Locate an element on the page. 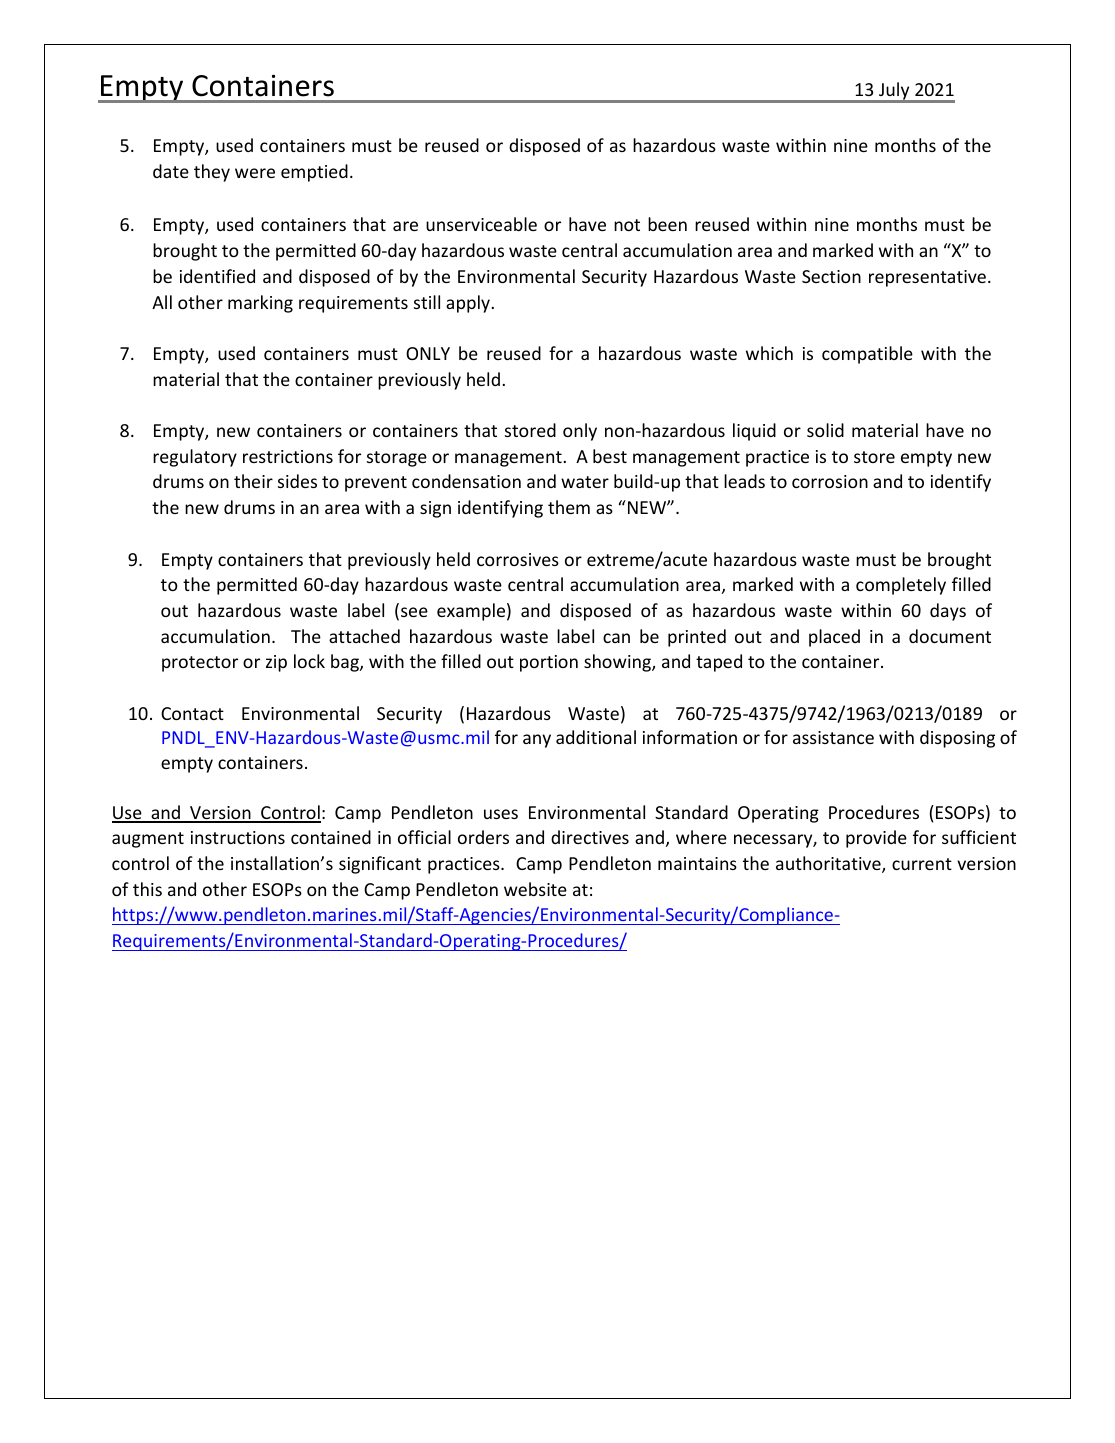  water is located at coordinates (585, 482).
